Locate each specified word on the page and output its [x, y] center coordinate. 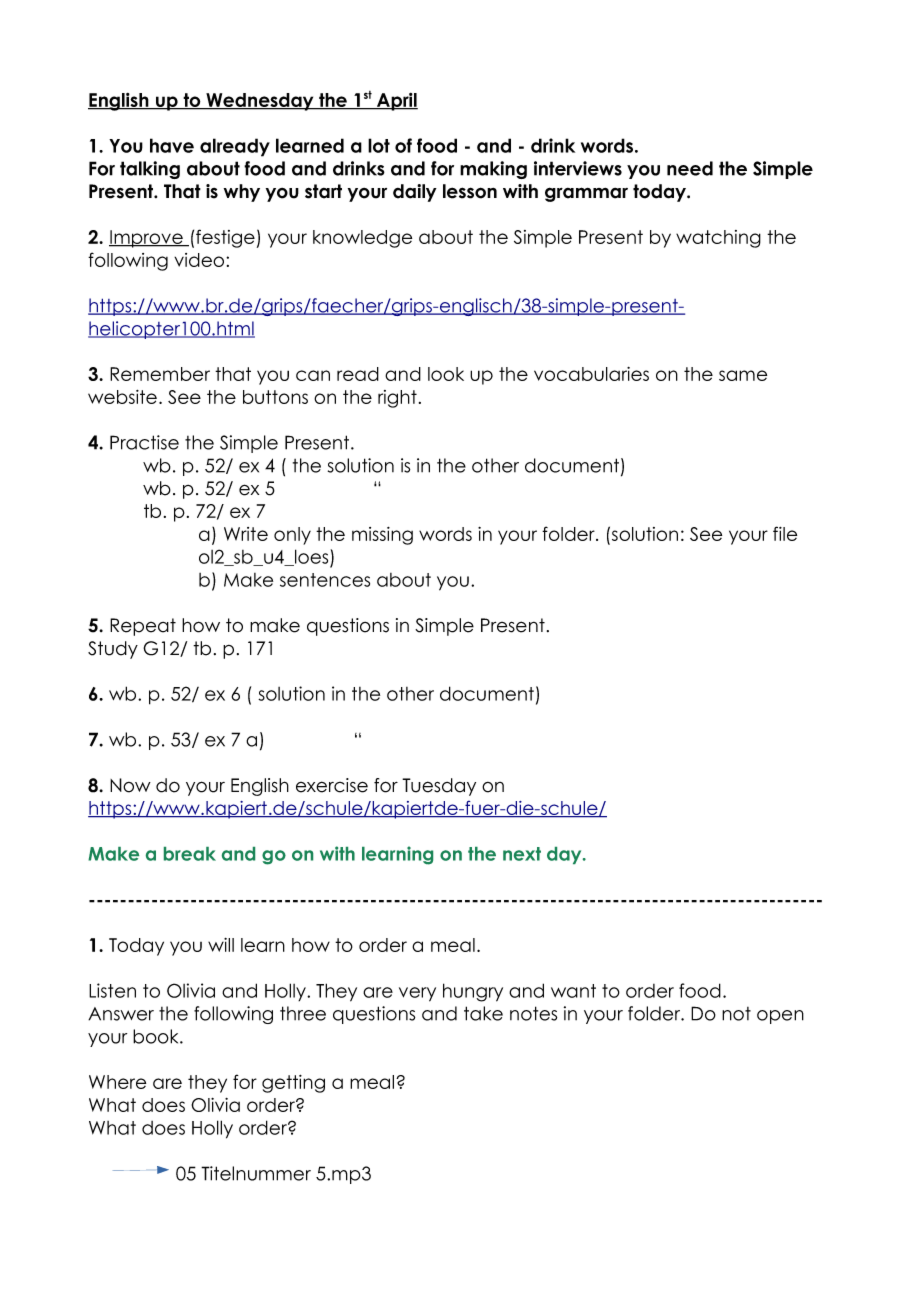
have [172, 145]
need [690, 168]
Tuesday [439, 787]
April [396, 102]
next [522, 854]
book [157, 1036]
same [743, 375]
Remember [160, 374]
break [190, 854]
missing [382, 536]
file [785, 533]
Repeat [143, 627]
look [446, 374]
